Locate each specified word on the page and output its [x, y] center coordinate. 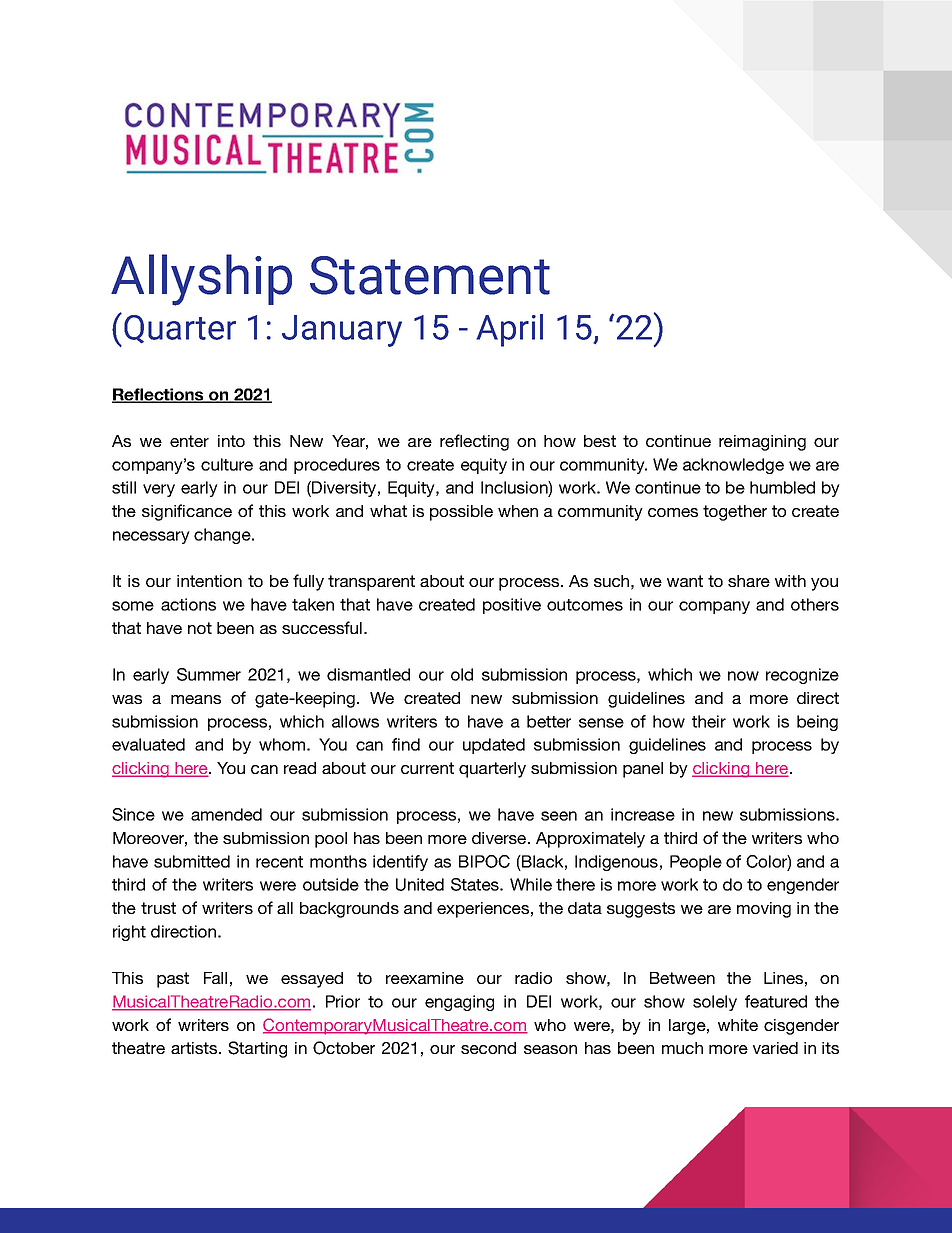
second [488, 1048]
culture [227, 464]
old [462, 674]
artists [195, 1048]
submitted [192, 861]
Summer [209, 674]
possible [461, 513]
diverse [500, 838]
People [696, 863]
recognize [802, 676]
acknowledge [733, 466]
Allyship [201, 280]
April [509, 330]
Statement [430, 275]
